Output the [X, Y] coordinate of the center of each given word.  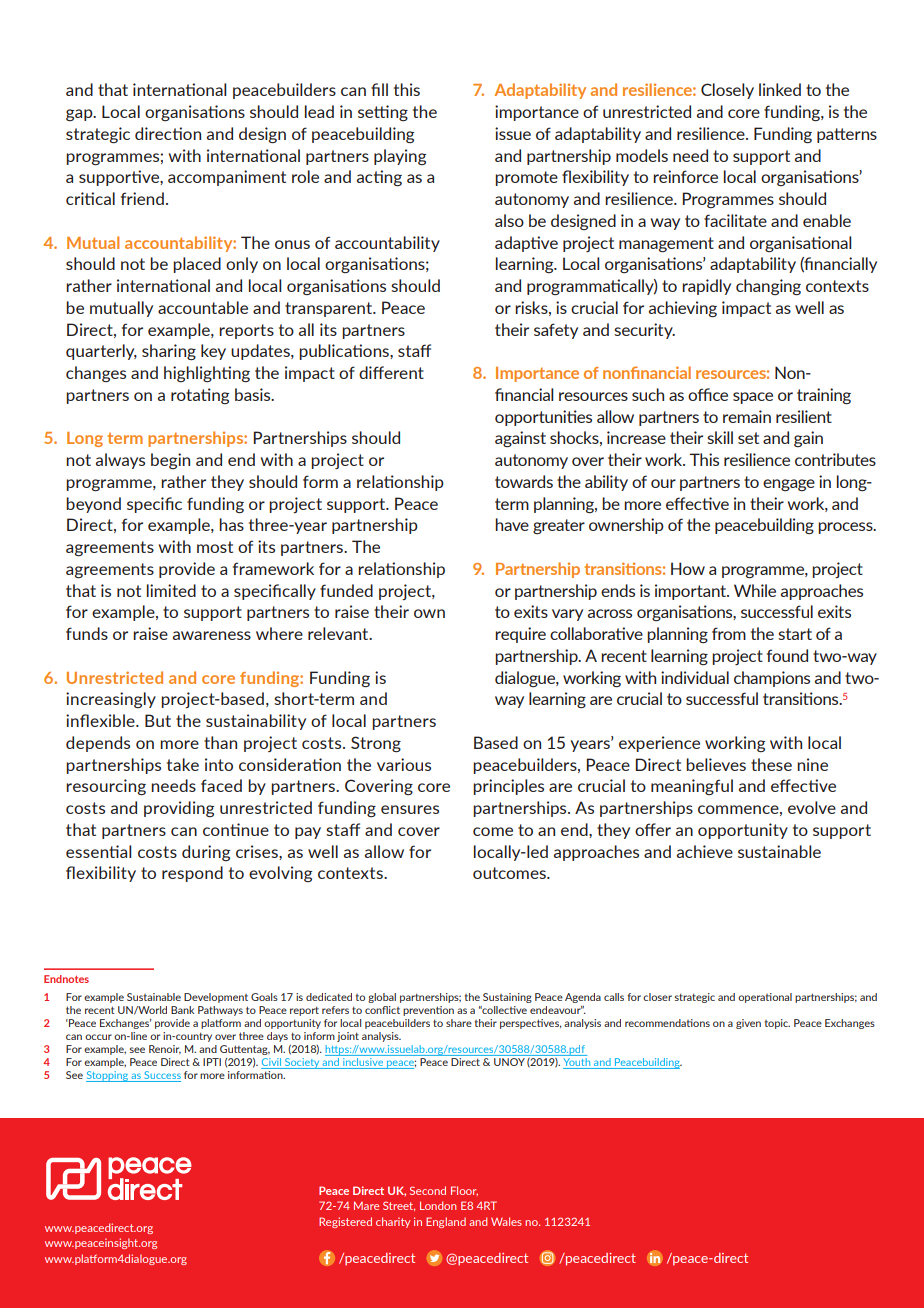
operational [765, 998]
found [787, 655]
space [753, 398]
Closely [727, 91]
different [391, 372]
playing [400, 157]
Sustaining [507, 998]
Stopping [108, 1076]
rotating [200, 396]
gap [80, 115]
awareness [212, 635]
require [520, 635]
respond [192, 874]
